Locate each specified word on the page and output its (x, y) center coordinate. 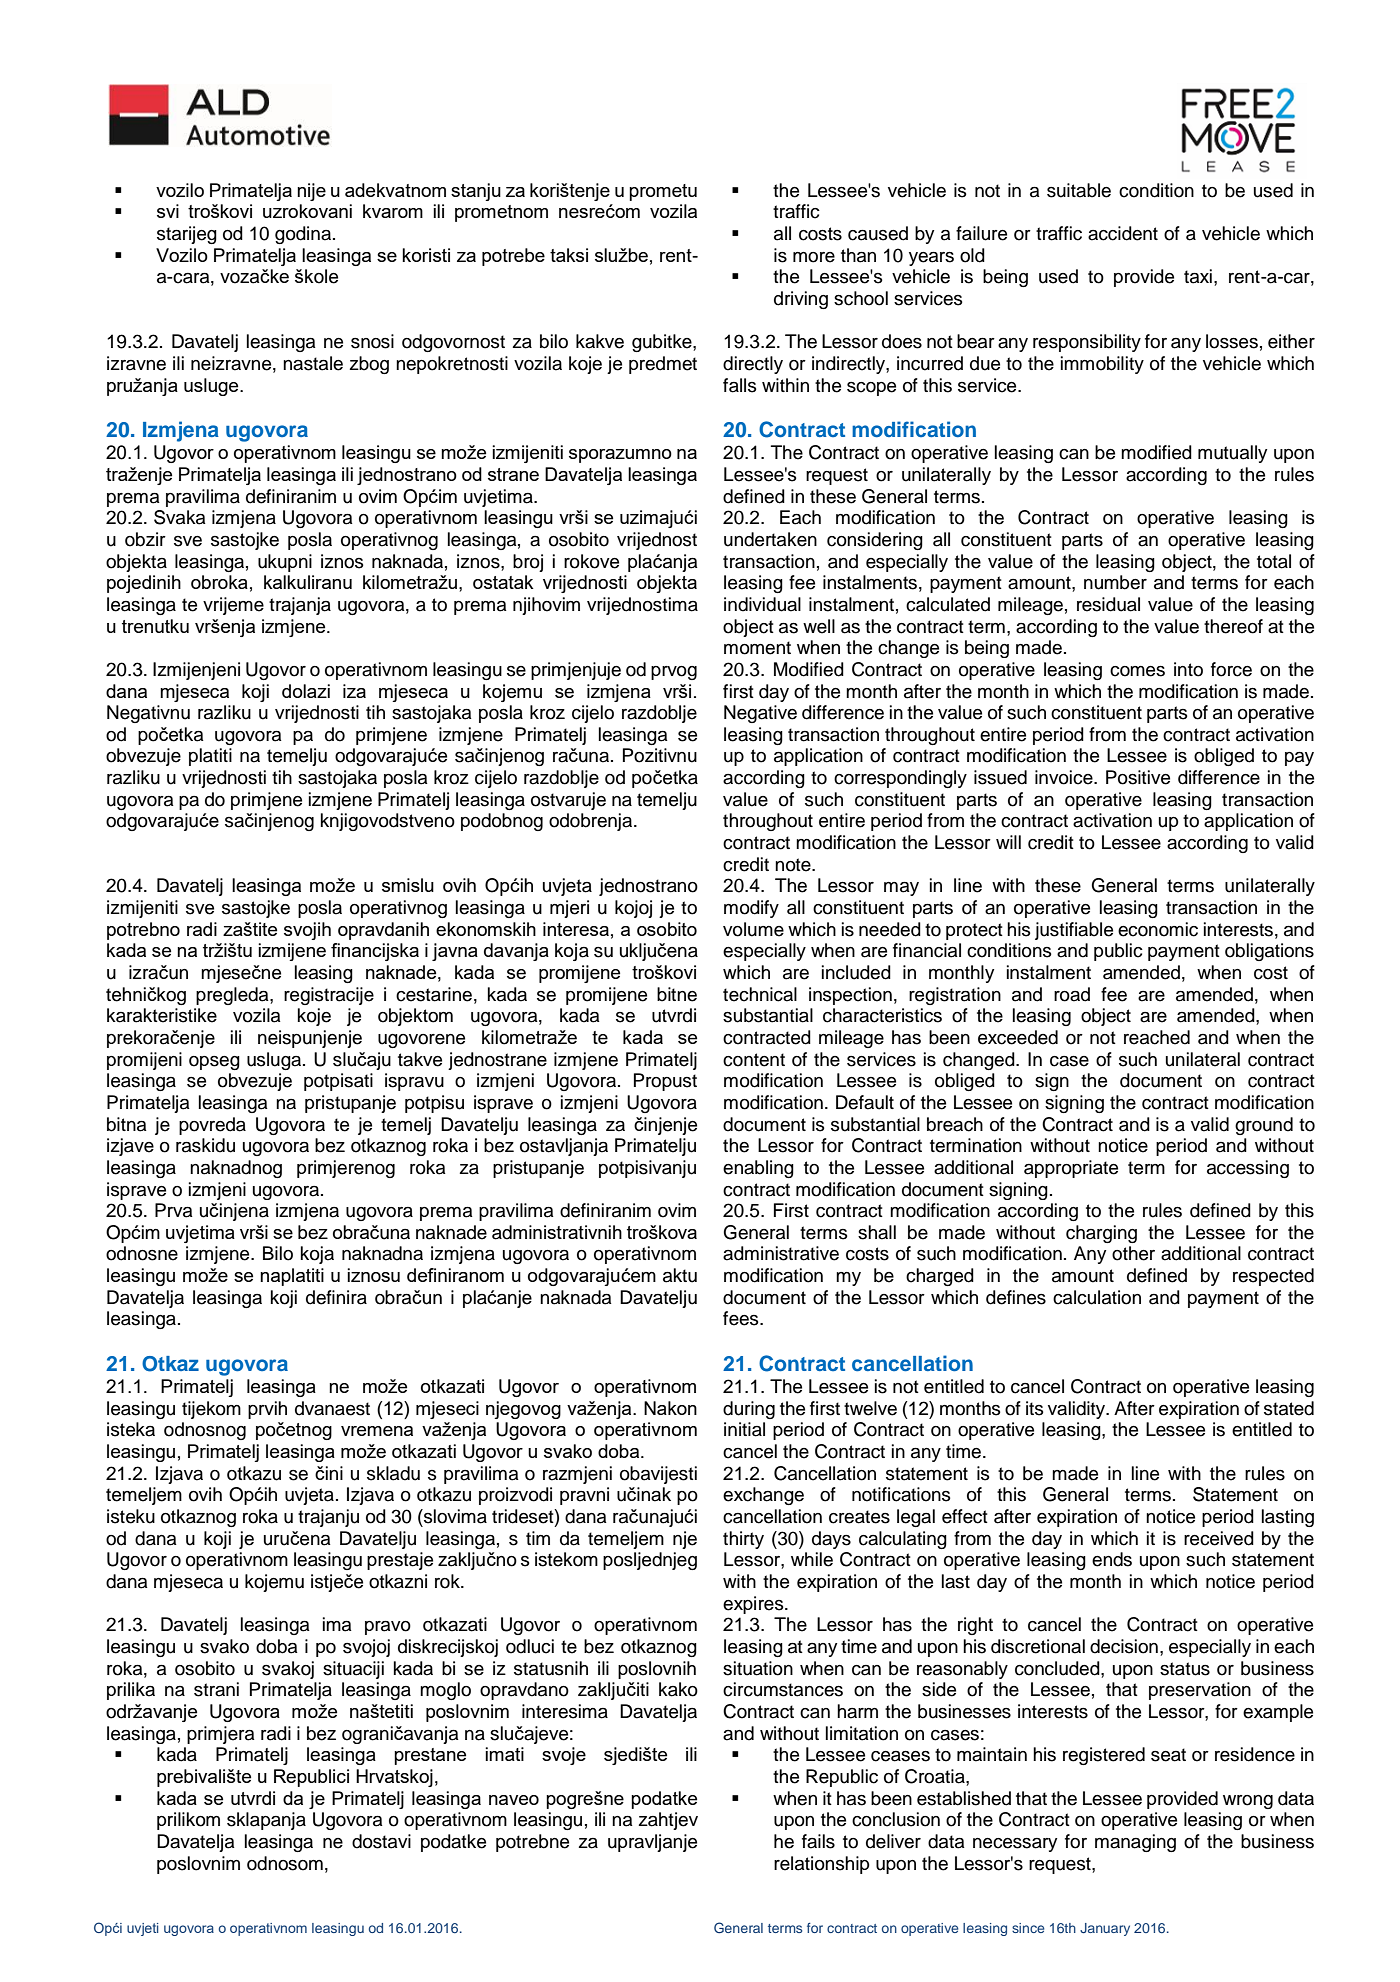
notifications (901, 1494)
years (931, 259)
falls (740, 385)
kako (678, 1689)
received (1219, 1538)
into (1188, 669)
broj (528, 563)
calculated (948, 604)
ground (1264, 1126)
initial (744, 1429)
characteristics (882, 1015)
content (754, 1060)
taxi (1198, 276)
